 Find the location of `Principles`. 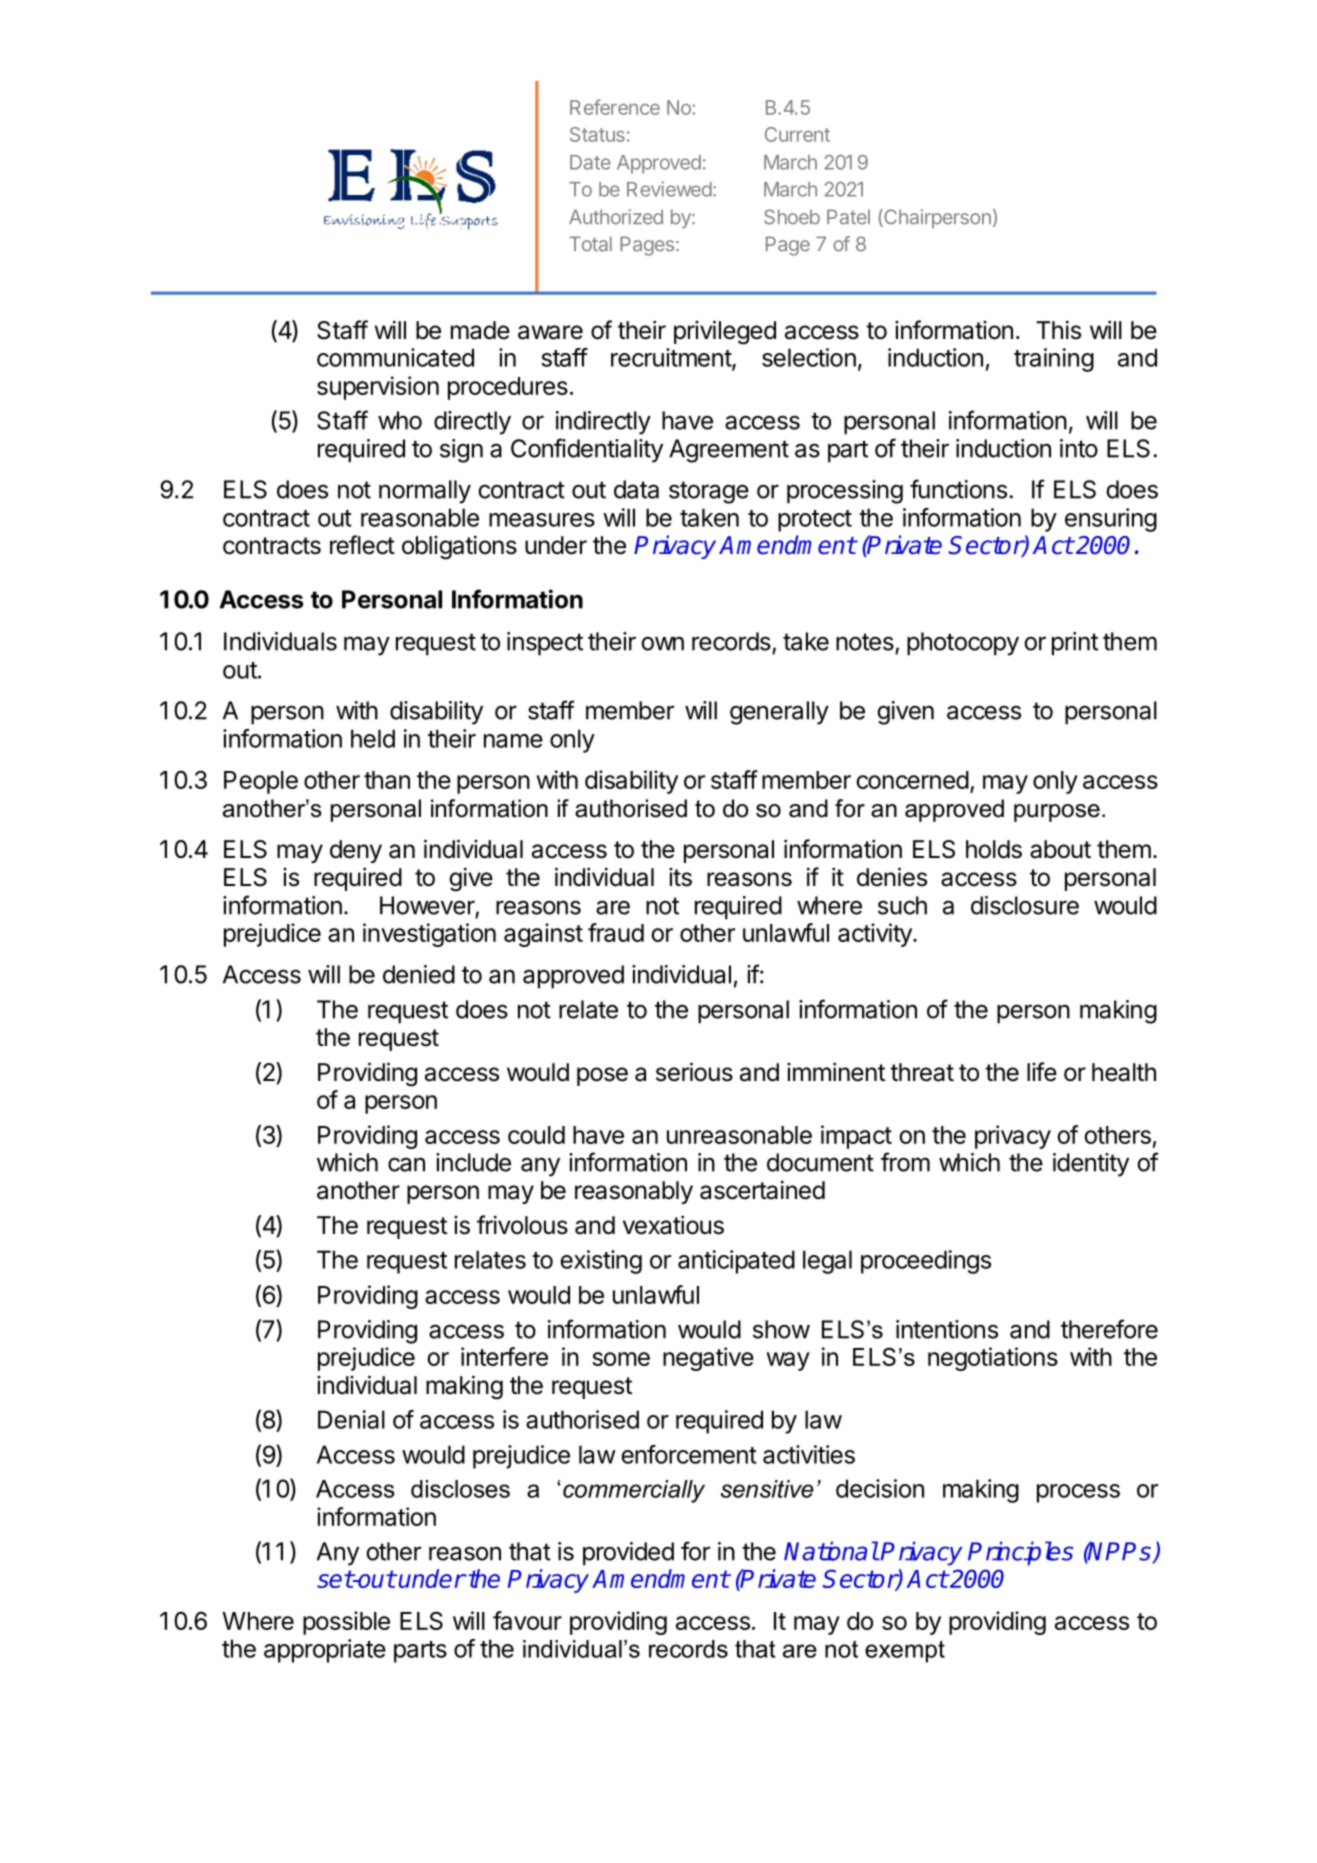

Principles is located at coordinates (1020, 1553).
